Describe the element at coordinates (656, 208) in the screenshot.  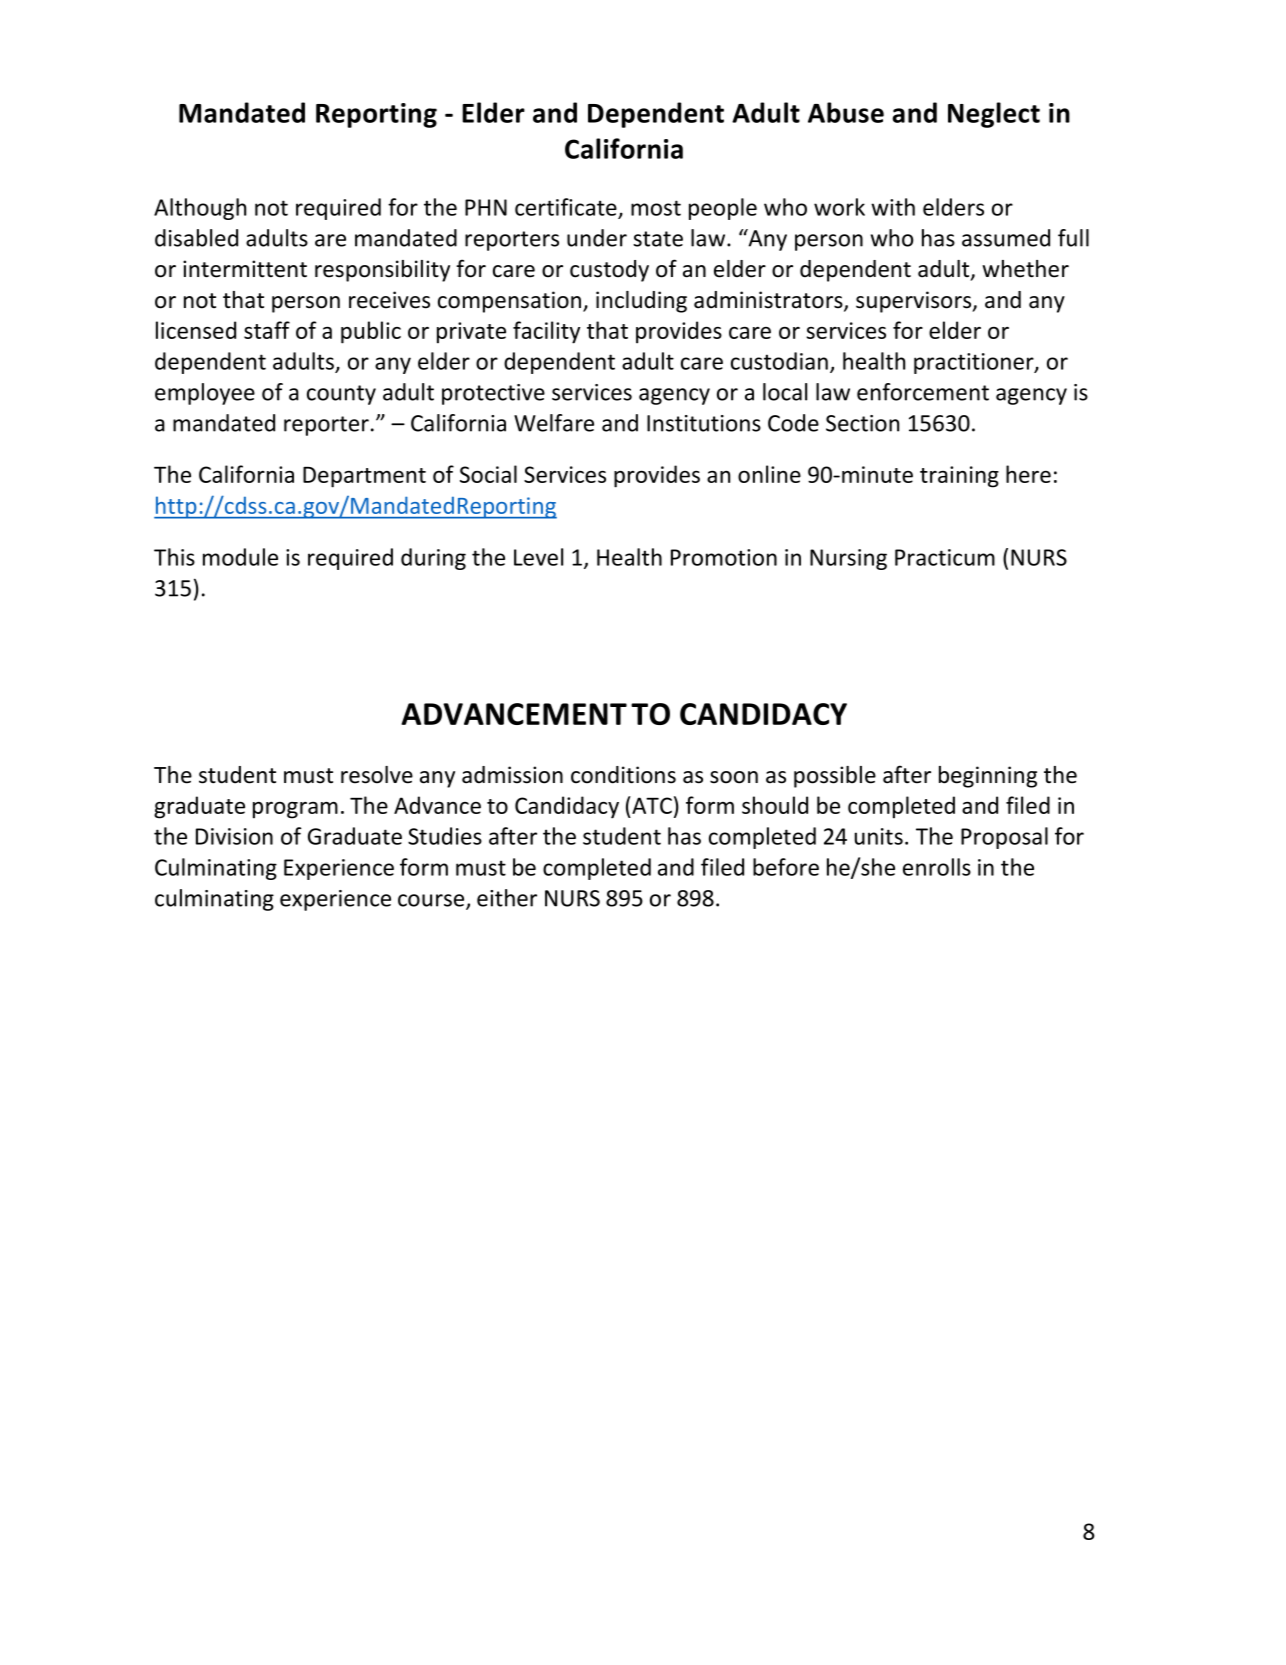
I see `most` at that location.
